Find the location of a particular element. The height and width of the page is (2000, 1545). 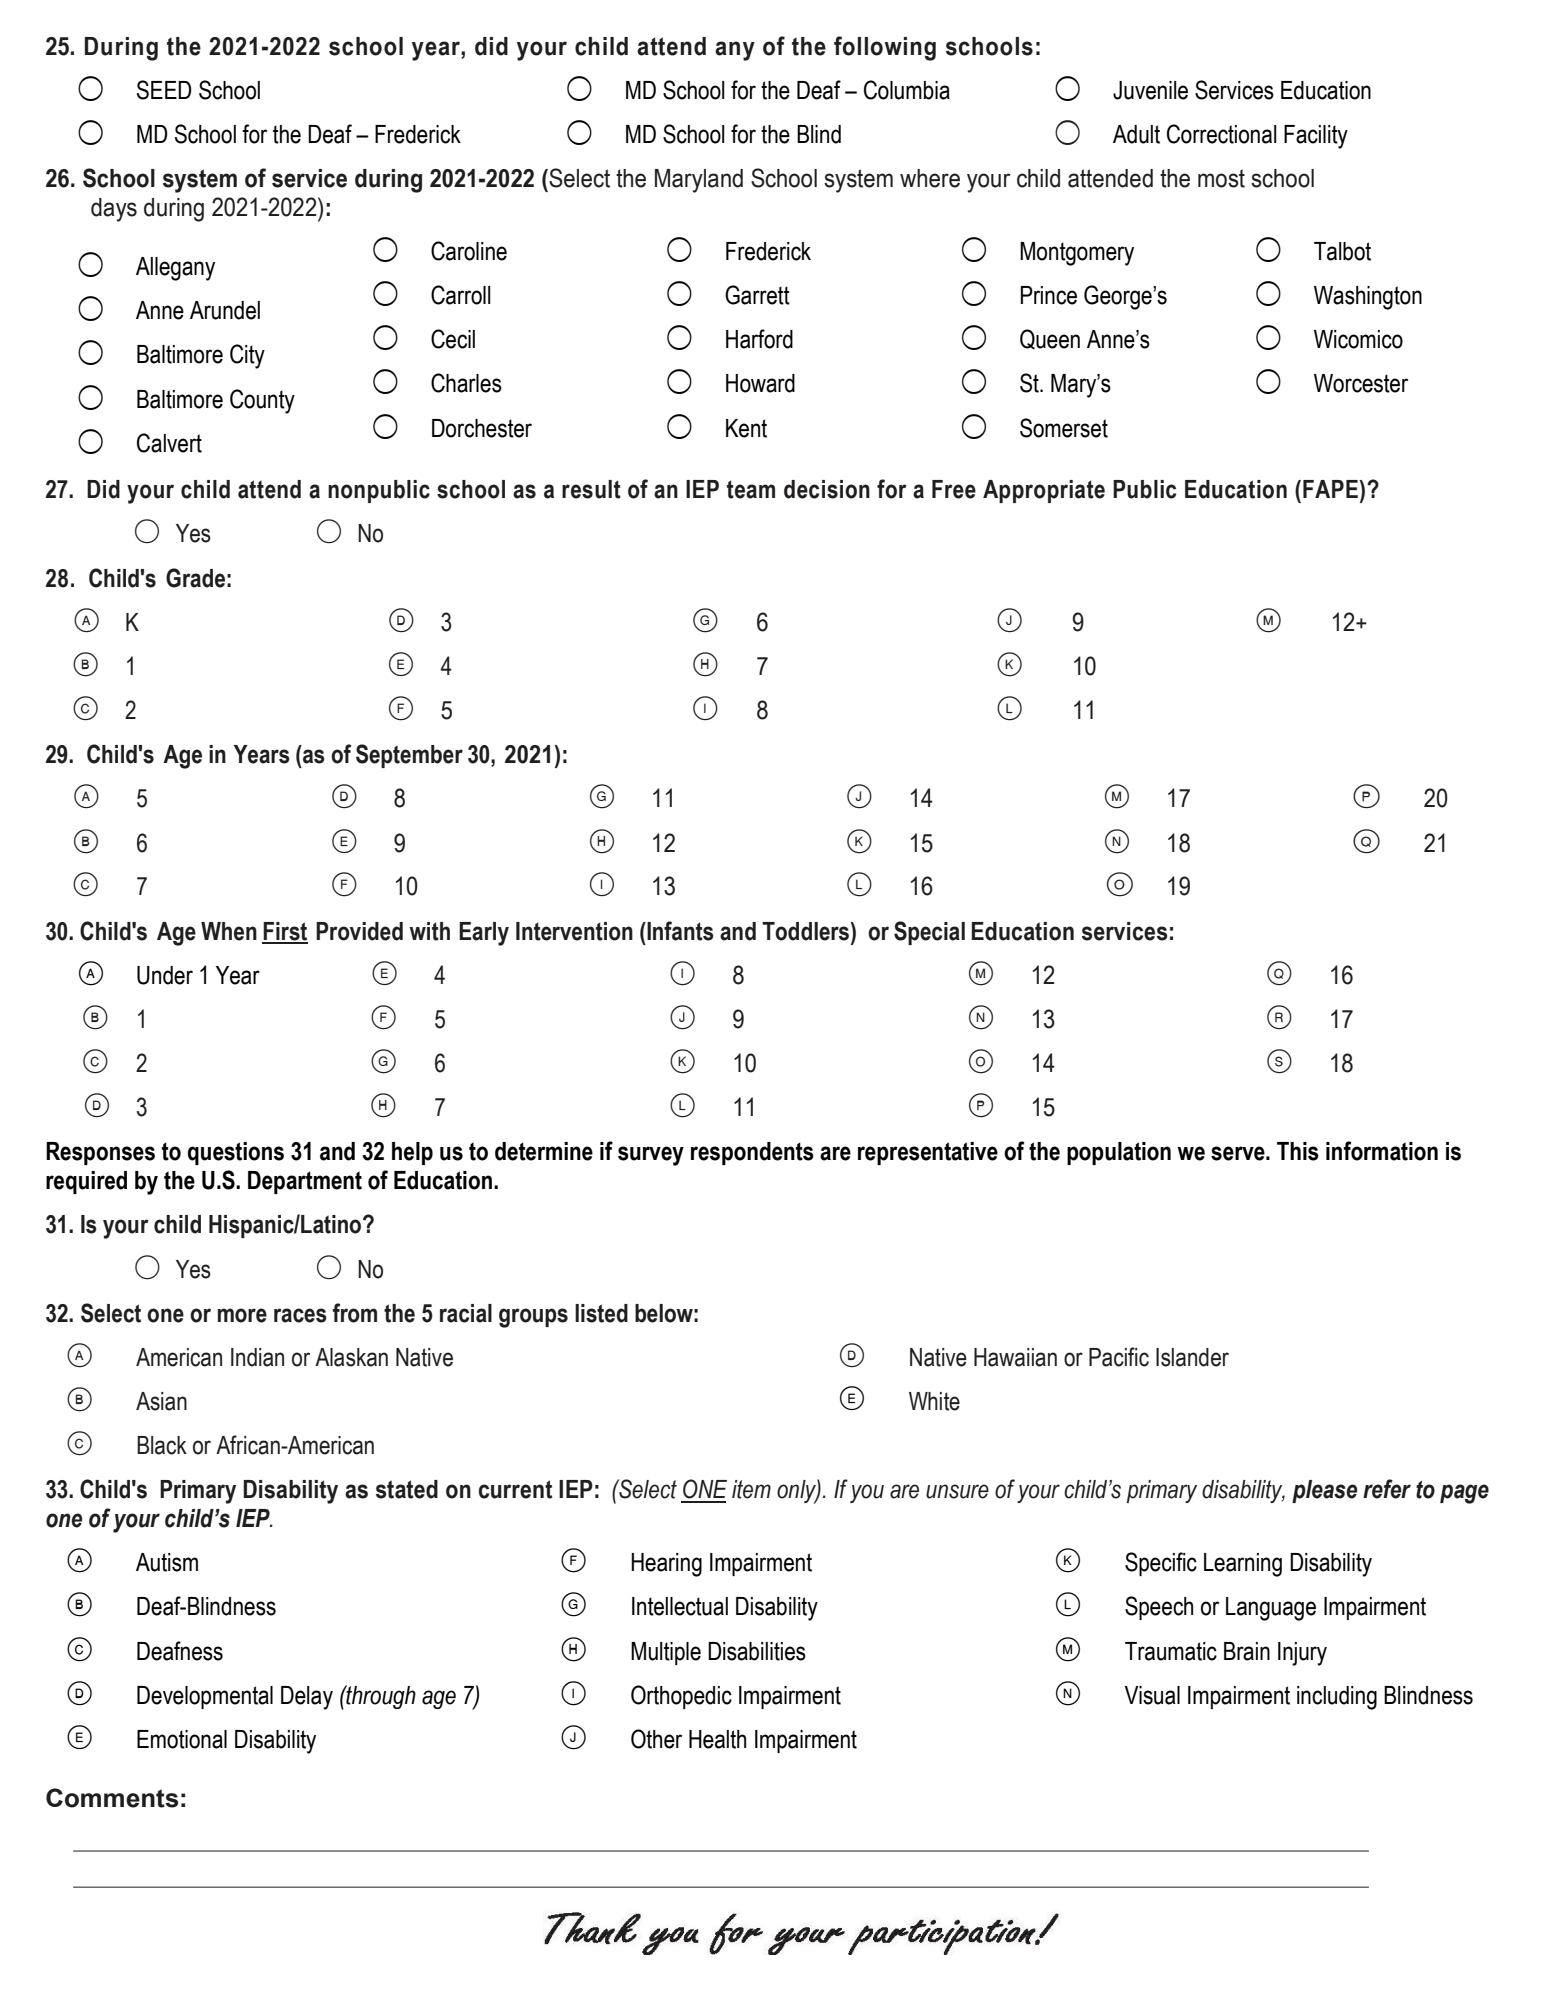

including is located at coordinates (1337, 1698).
